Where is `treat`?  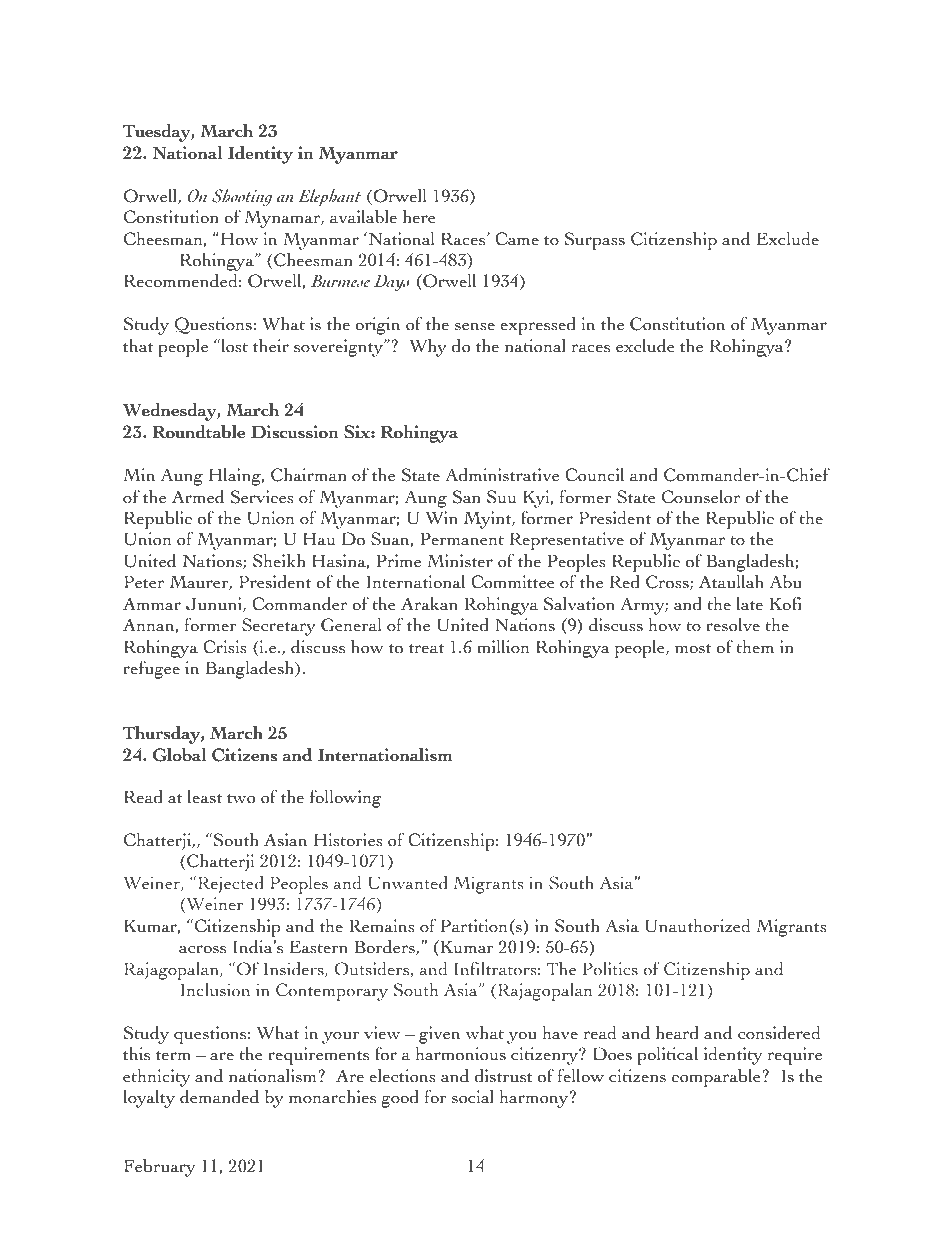
treat is located at coordinates (426, 648).
